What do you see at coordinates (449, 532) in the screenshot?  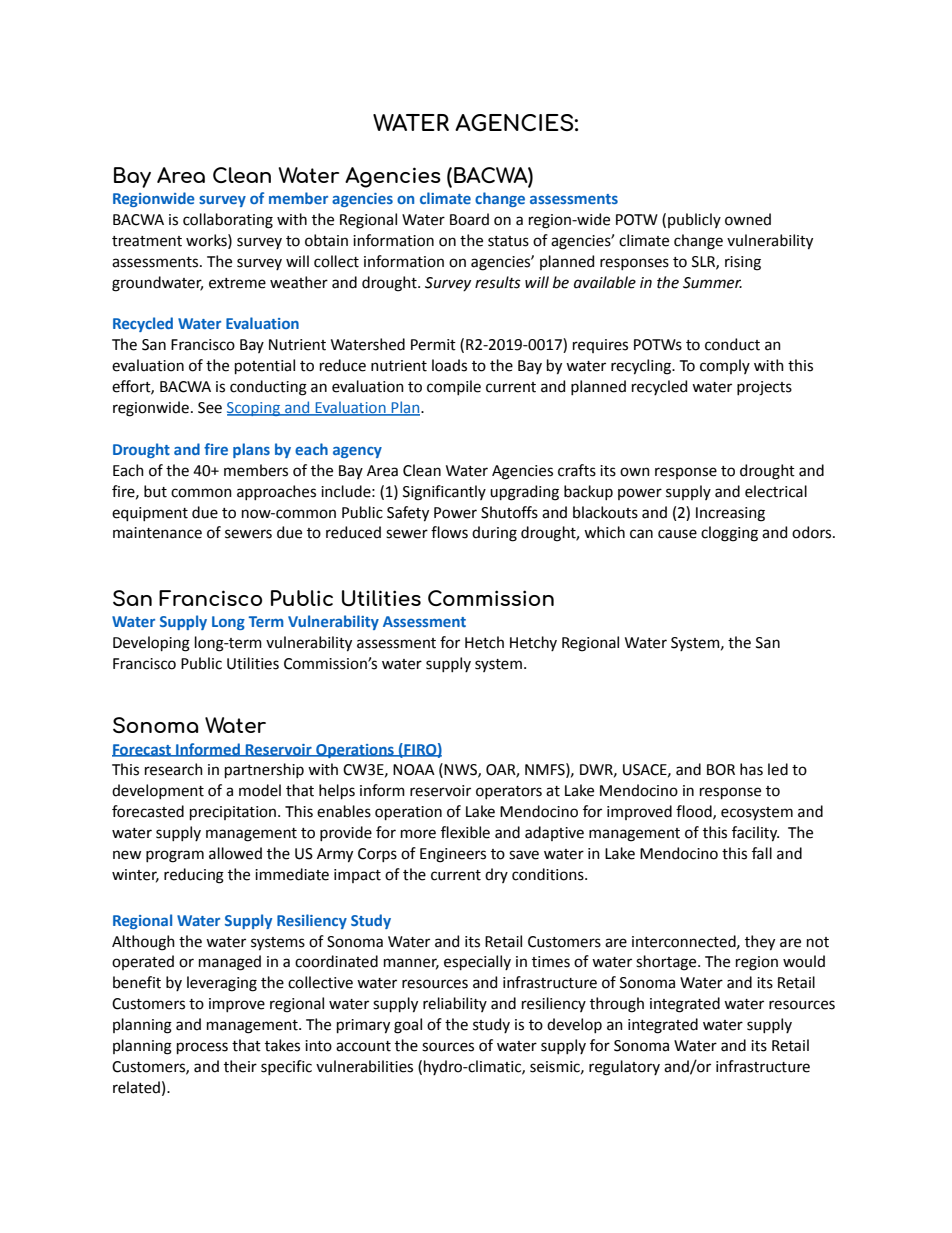 I see `flows` at bounding box center [449, 532].
